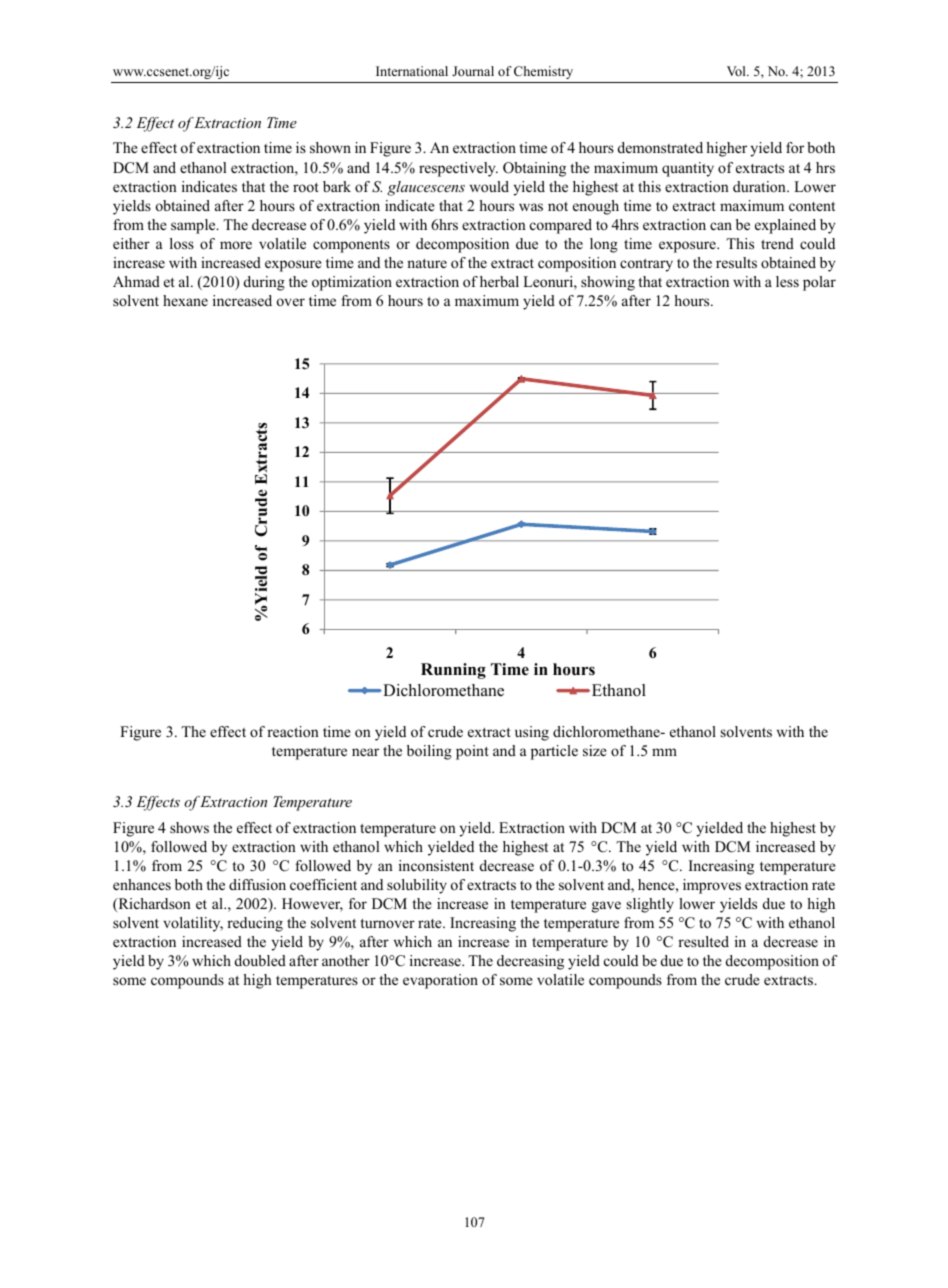 The height and width of the screenshot is (1288, 948). I want to click on Running, so click(453, 671).
